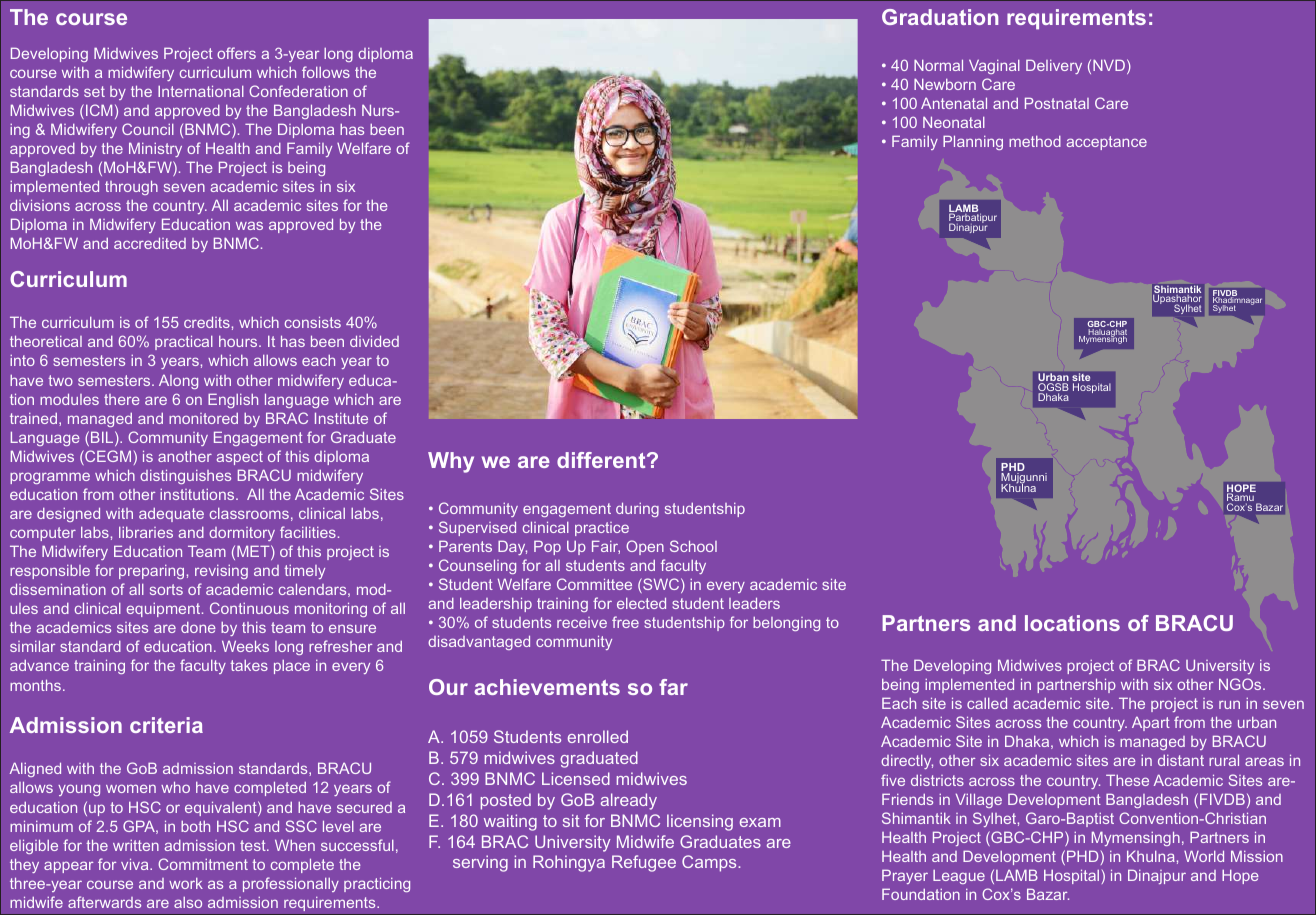  Describe the element at coordinates (1107, 143) in the document. I see `acceptance` at that location.
